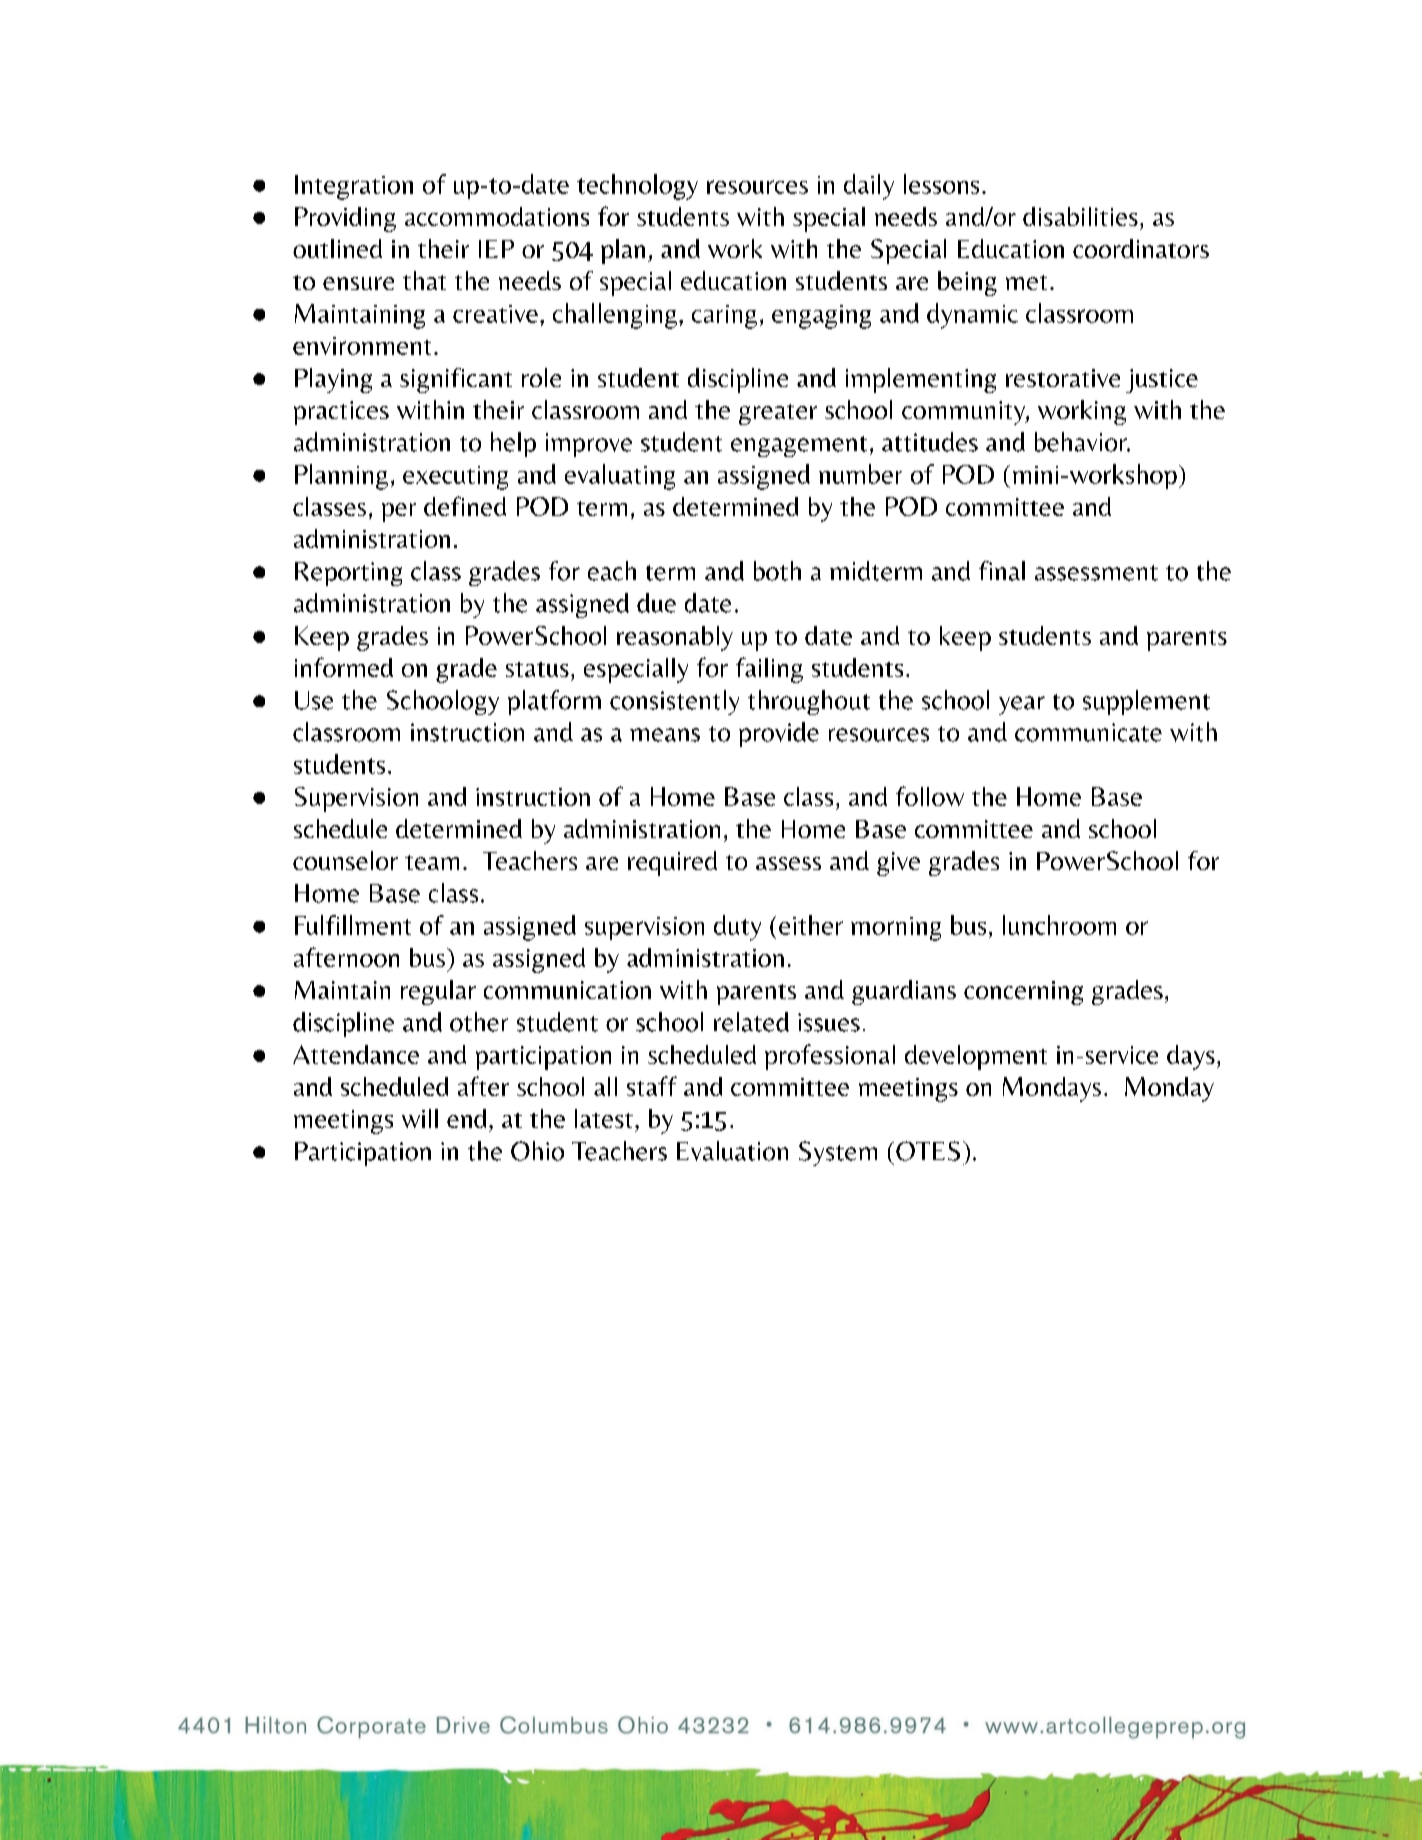 This image has width=1422, height=1840. What do you see at coordinates (737, 928) in the image?
I see `duty` at bounding box center [737, 928].
